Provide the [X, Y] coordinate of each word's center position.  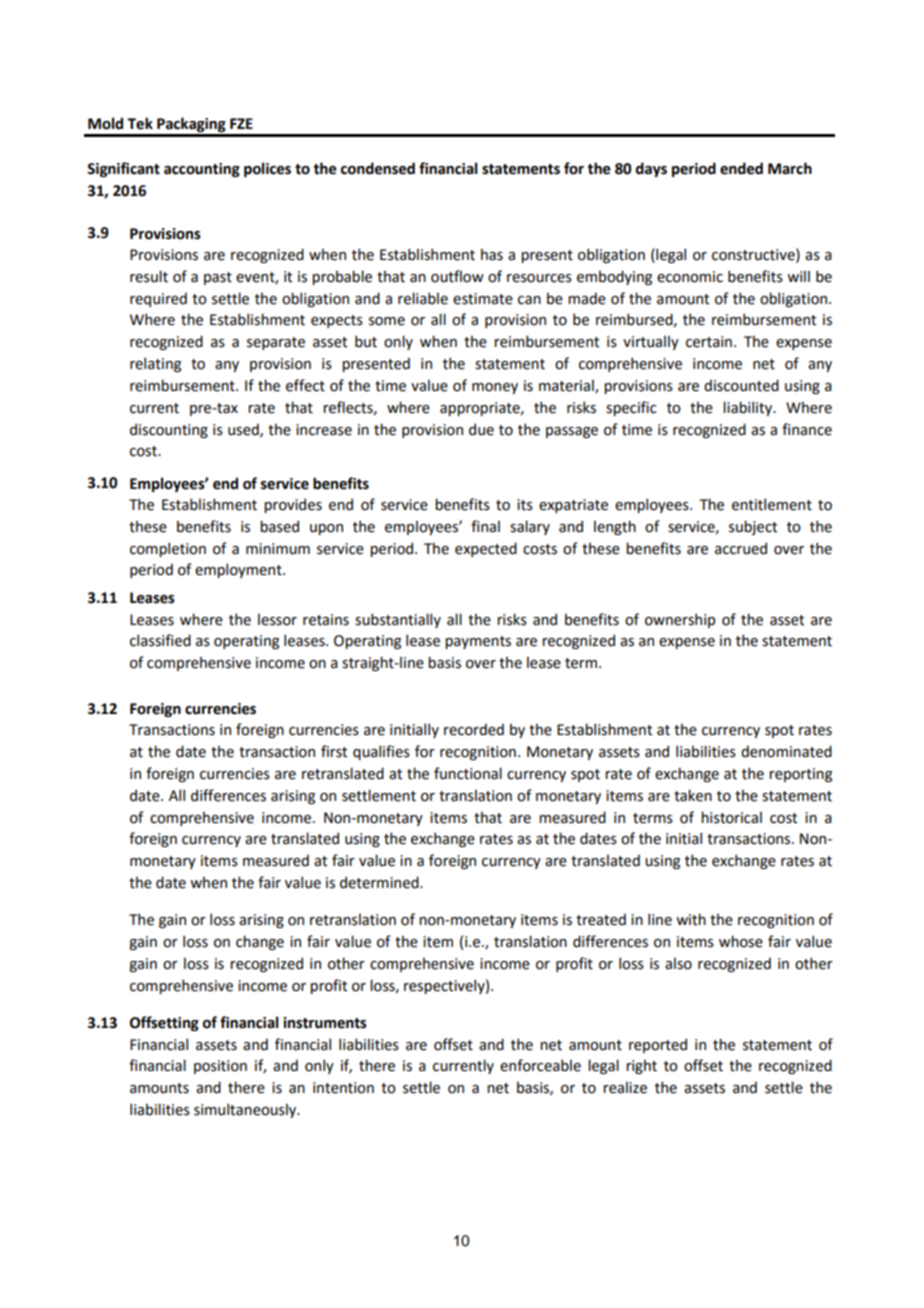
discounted [741, 385]
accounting [202, 170]
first [334, 751]
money [495, 388]
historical [731, 817]
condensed [378, 168]
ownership [680, 620]
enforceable [540, 1065]
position [220, 1067]
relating [155, 364]
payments [478, 642]
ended [741, 168]
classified [160, 640]
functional [468, 773]
